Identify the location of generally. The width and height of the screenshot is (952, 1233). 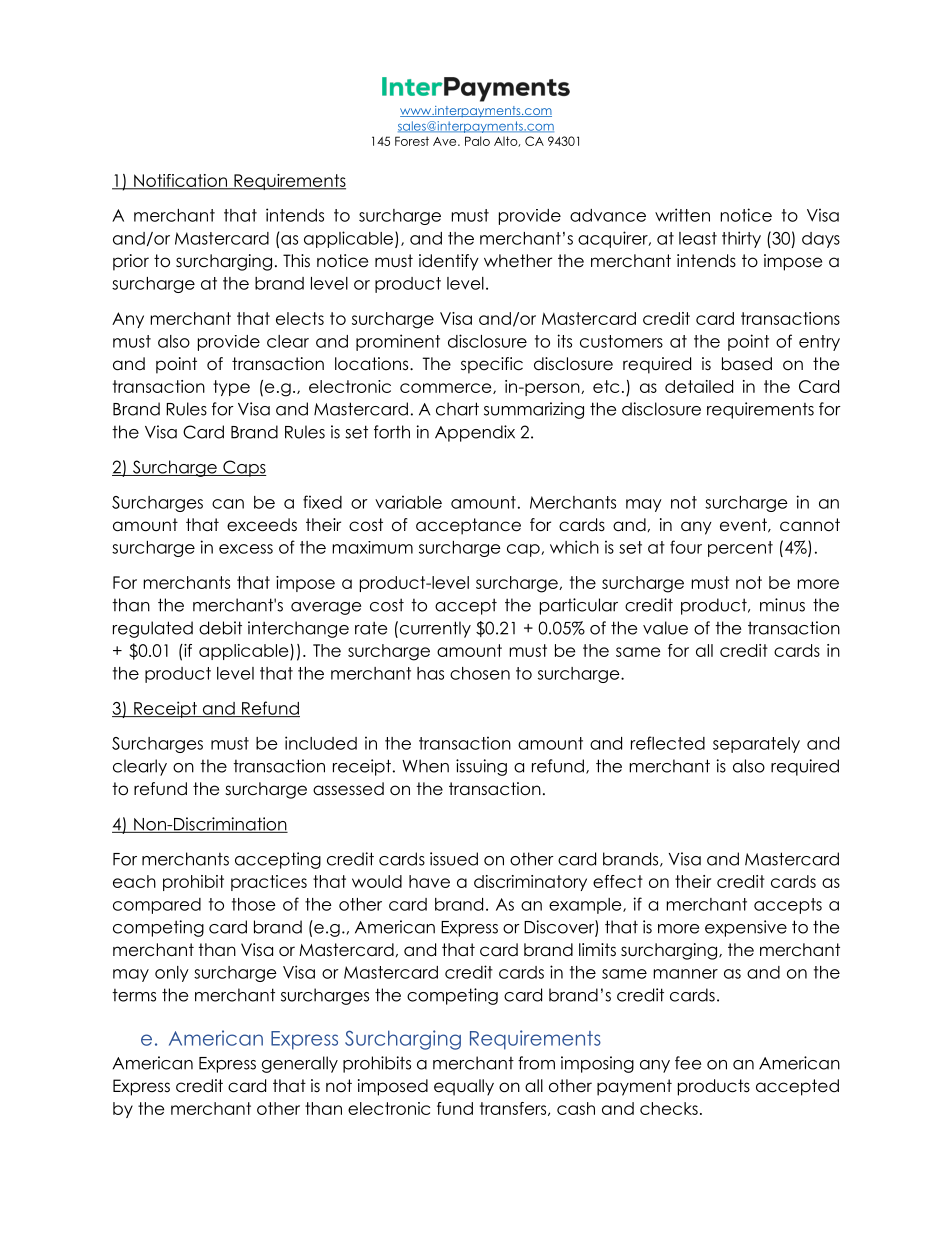
(300, 1064).
